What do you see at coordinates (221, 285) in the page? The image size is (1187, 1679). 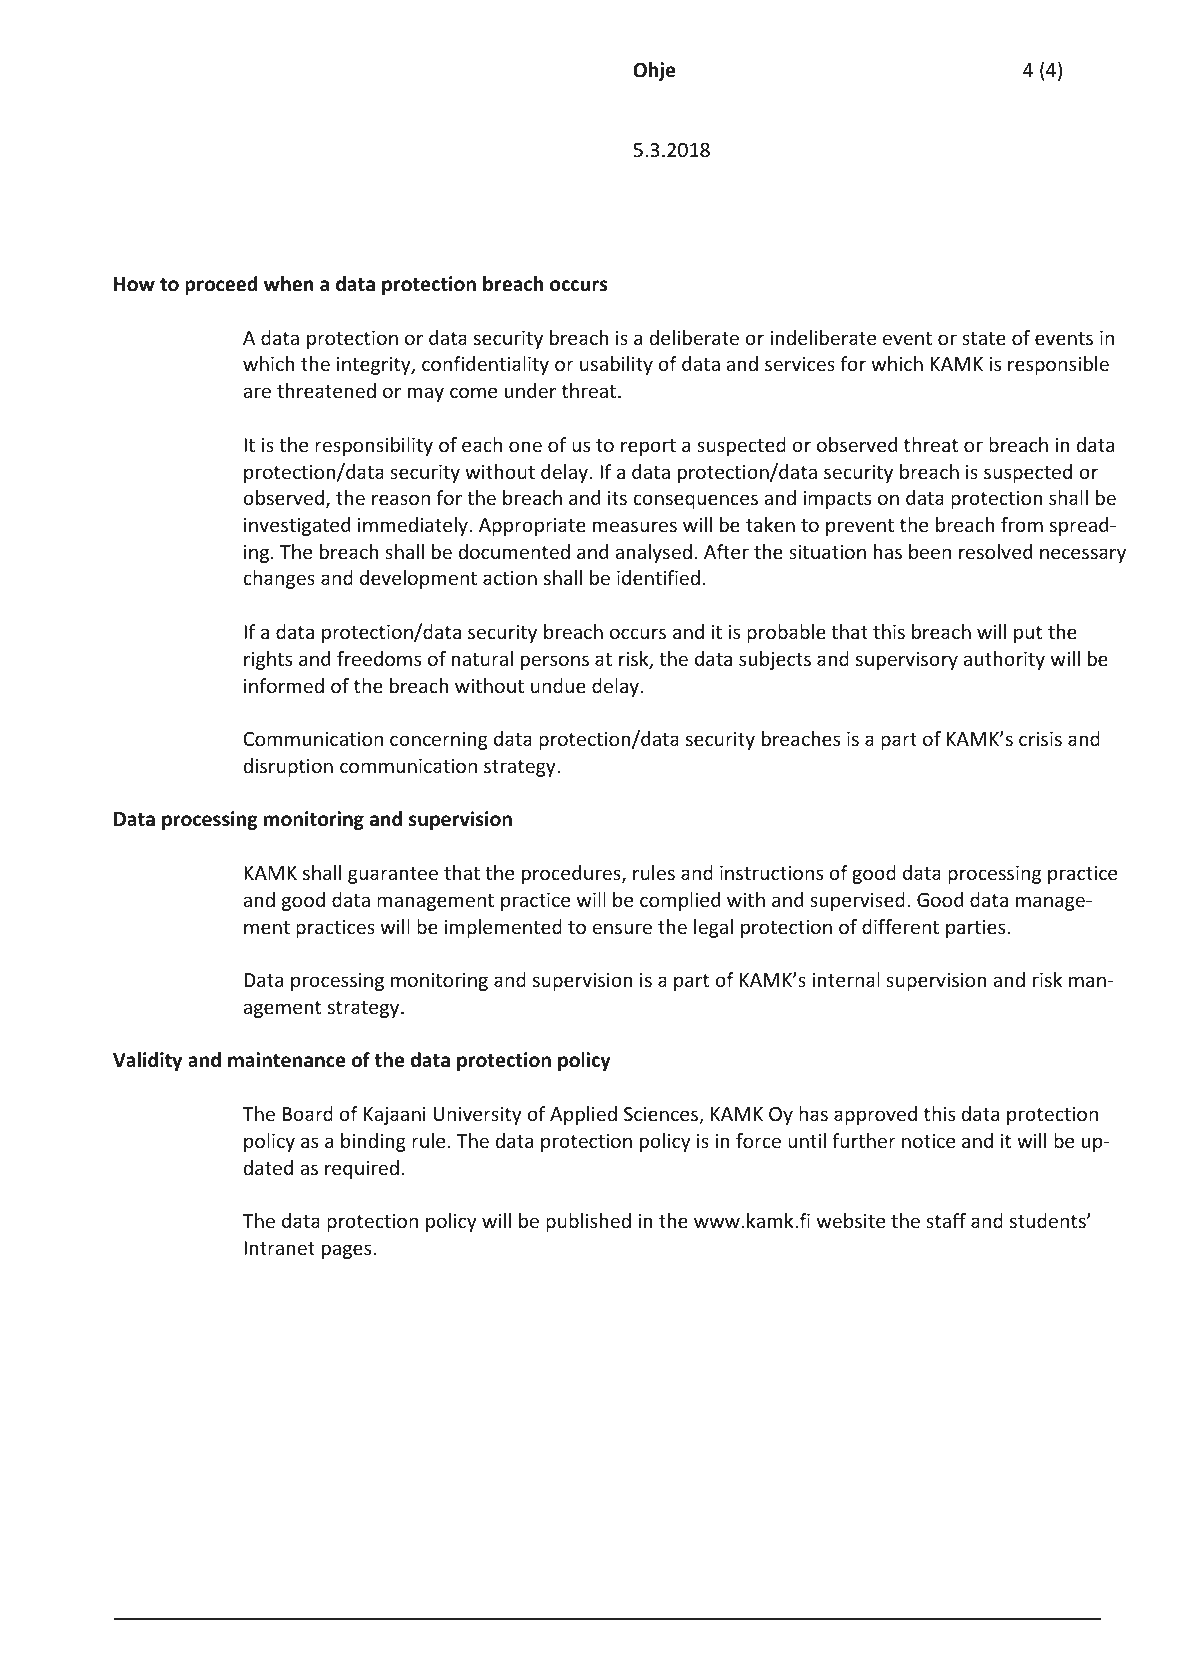 I see `proceed` at bounding box center [221, 285].
